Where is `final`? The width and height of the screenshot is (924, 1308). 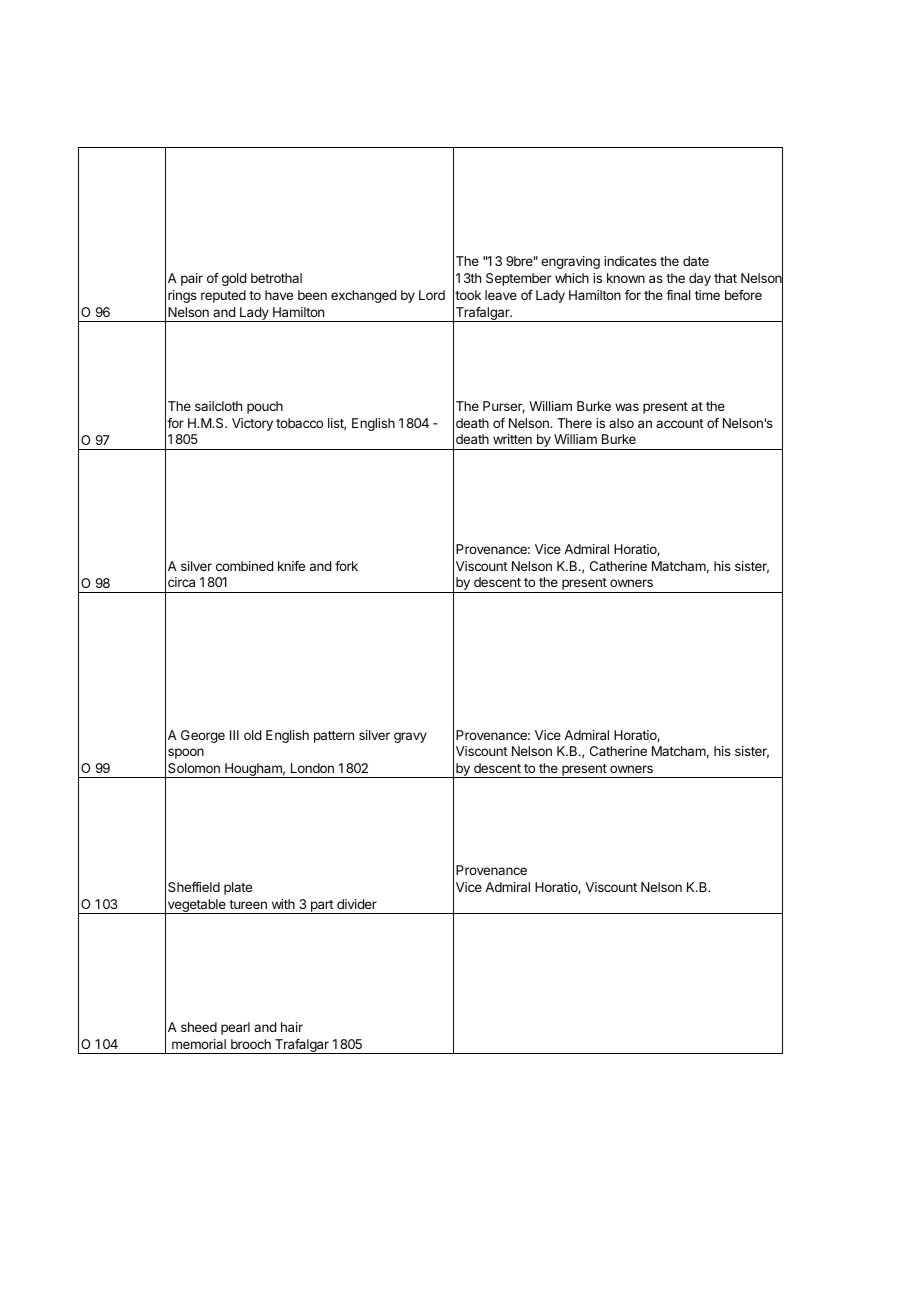 final is located at coordinates (678, 295).
